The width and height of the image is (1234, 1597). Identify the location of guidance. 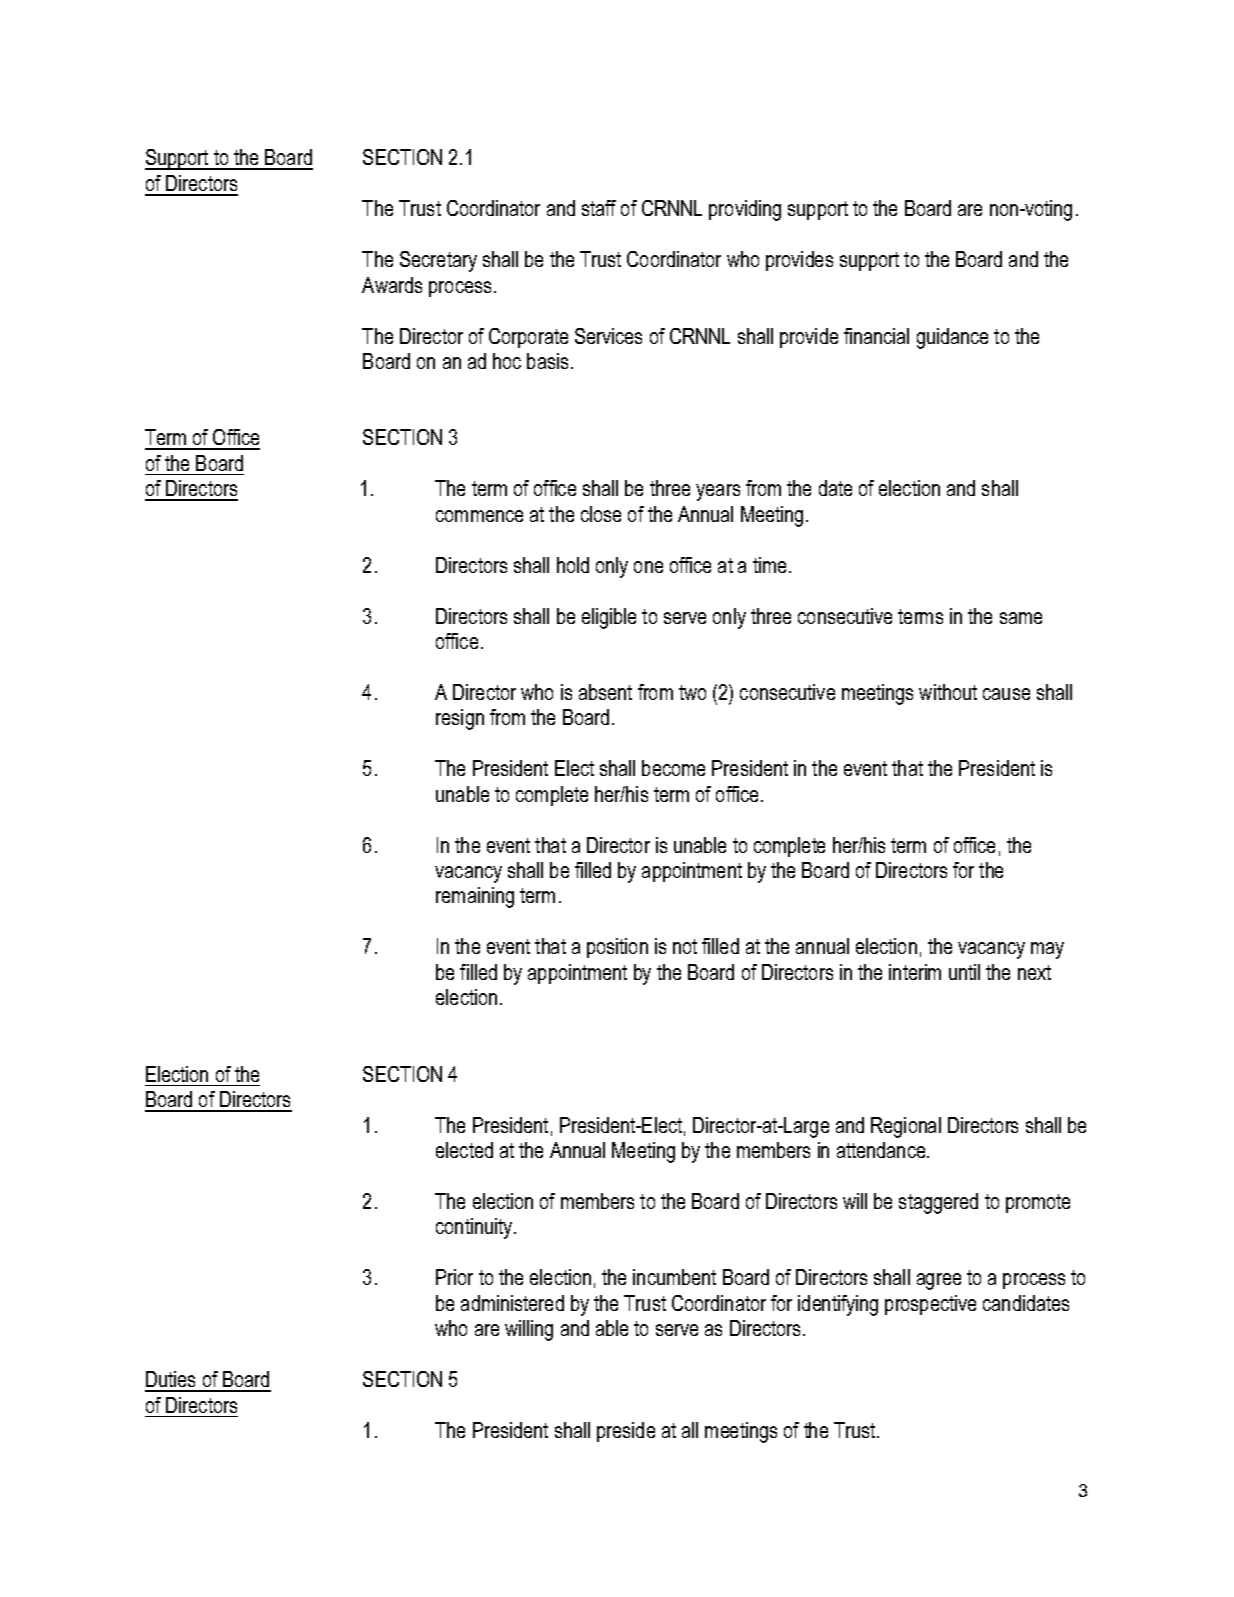
(952, 338).
